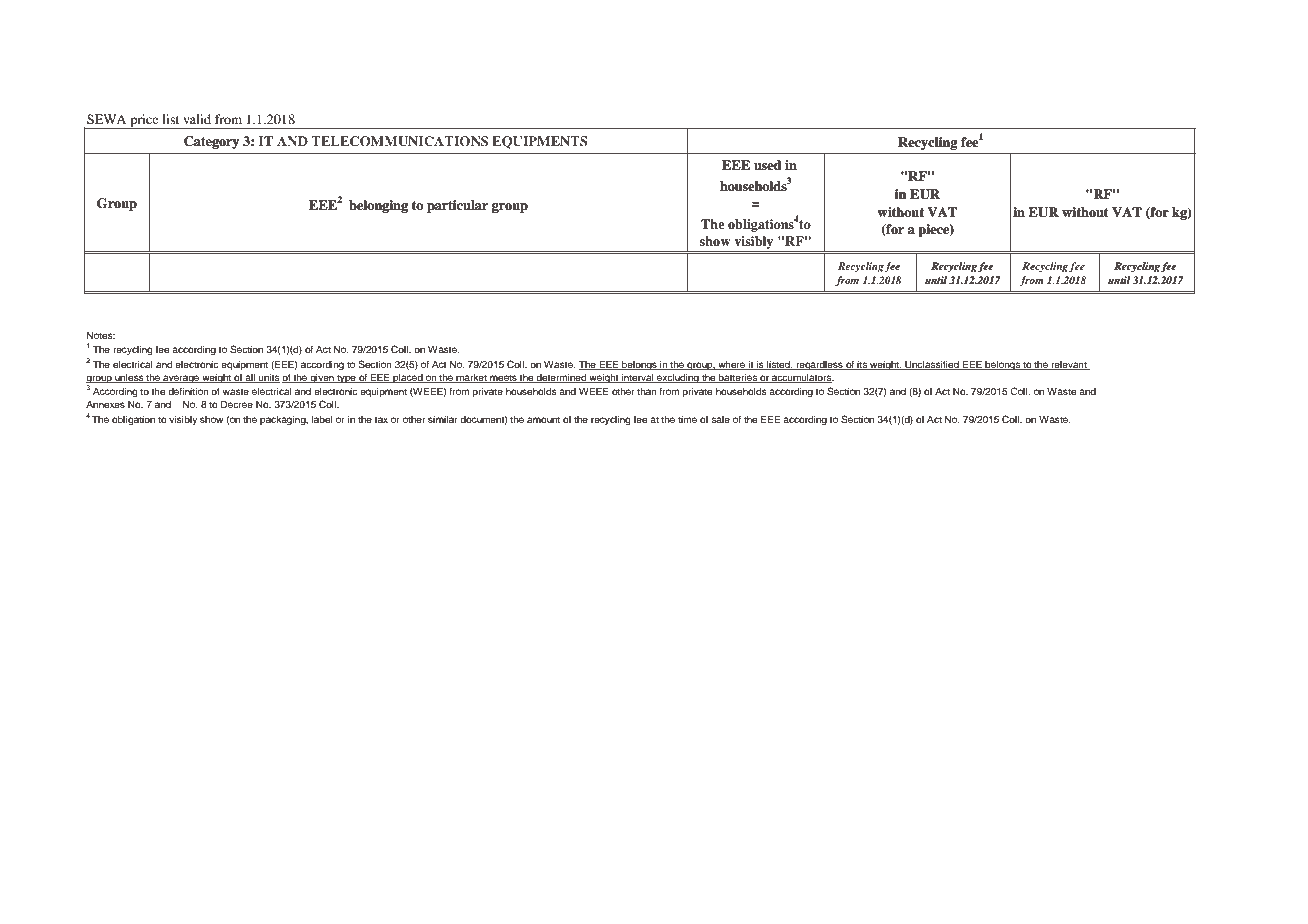  Describe the element at coordinates (1069, 365) in the screenshot. I see `relevant` at that location.
